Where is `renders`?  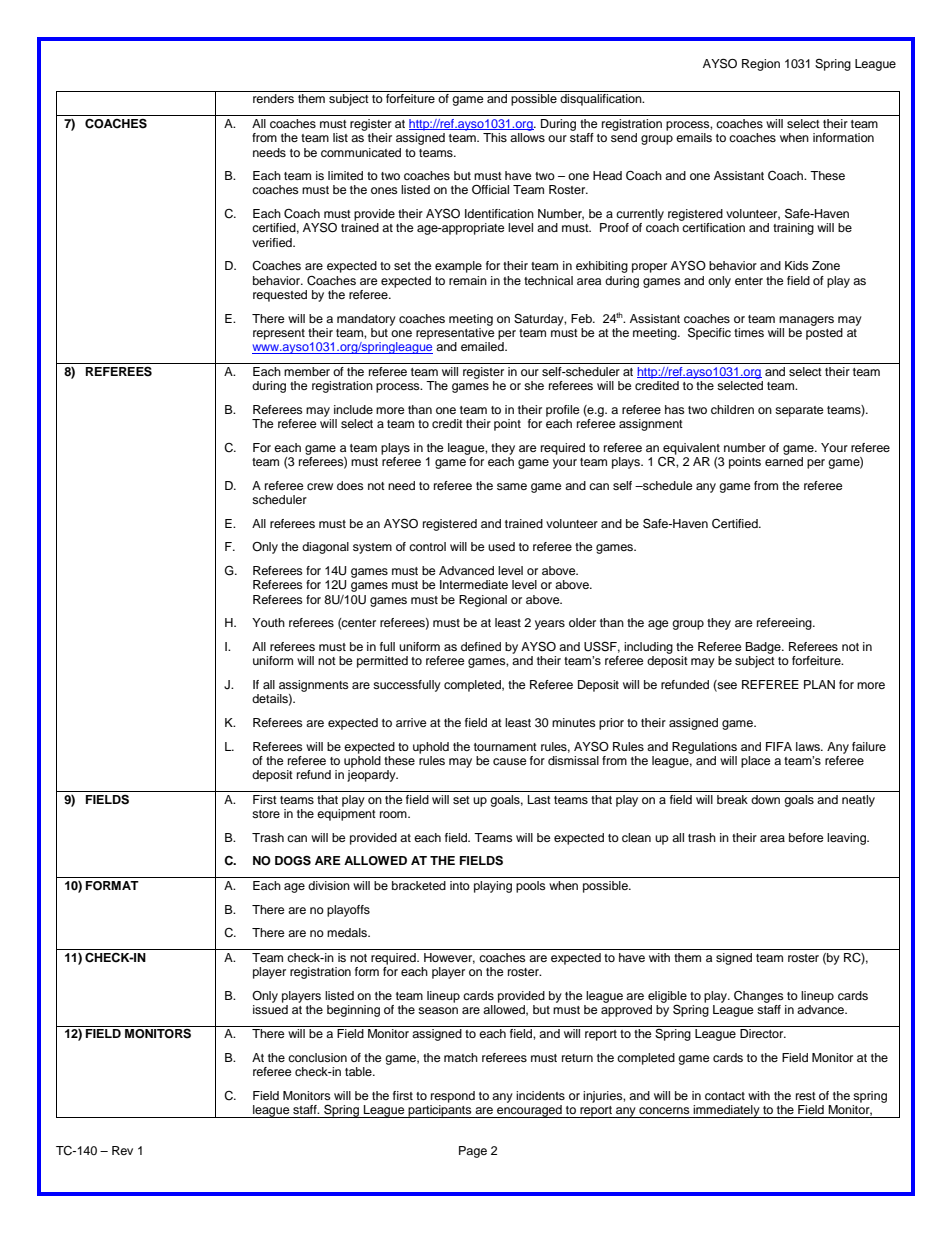
renders is located at coordinates (273, 98).
